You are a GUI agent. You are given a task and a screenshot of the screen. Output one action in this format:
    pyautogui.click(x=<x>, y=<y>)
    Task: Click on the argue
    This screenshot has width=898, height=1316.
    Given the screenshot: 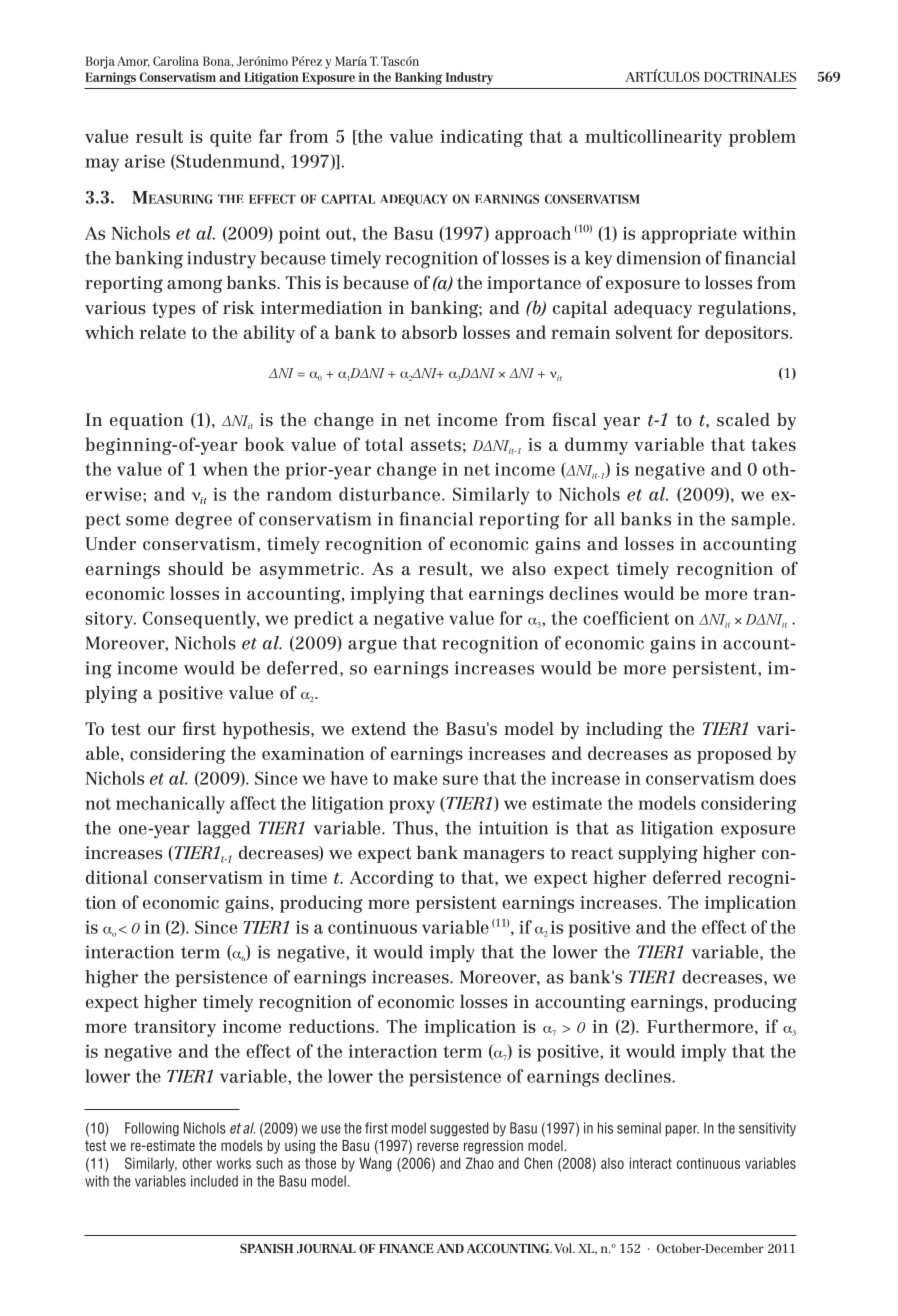 What is the action you would take?
    pyautogui.click(x=372, y=646)
